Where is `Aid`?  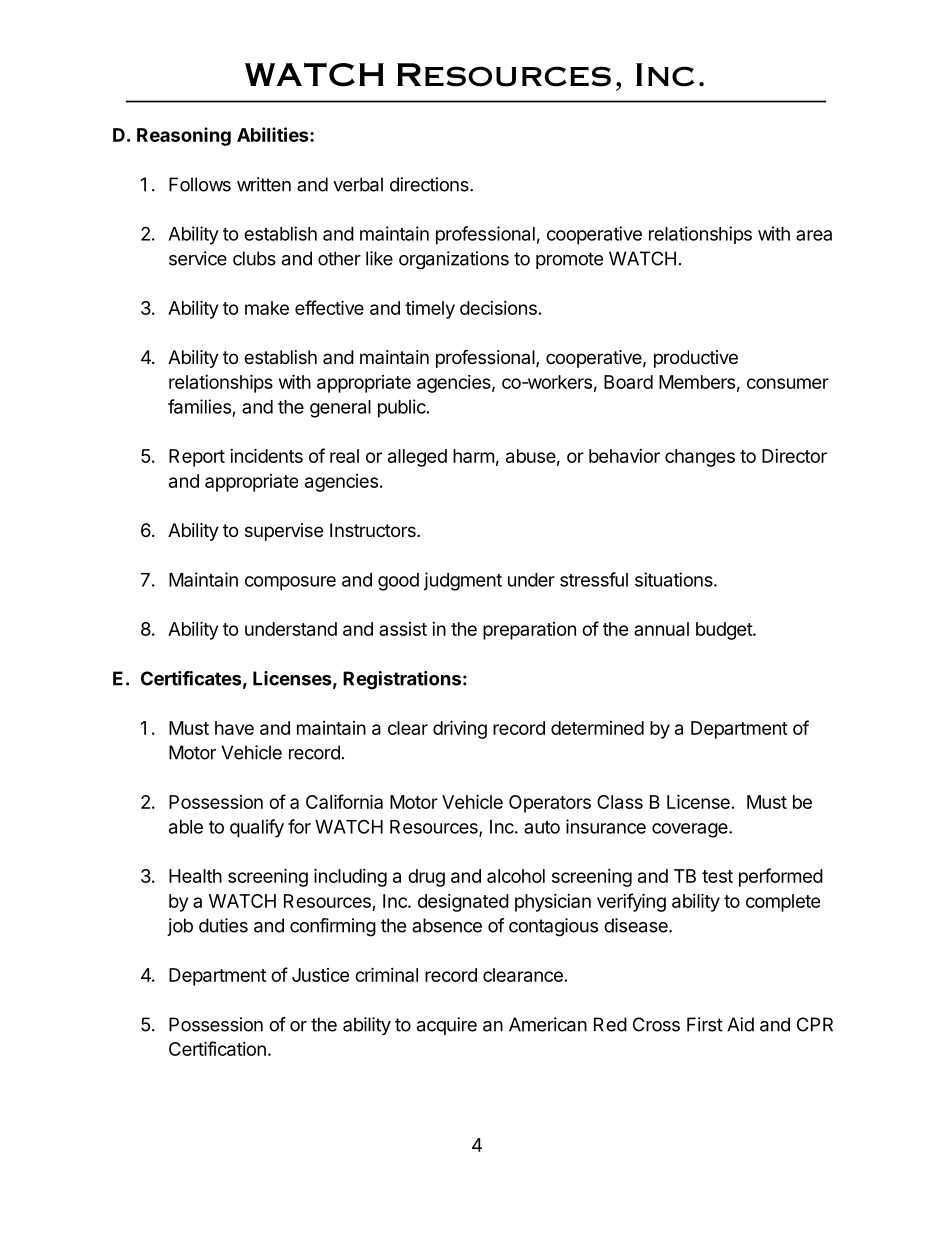
Aid is located at coordinates (740, 1024).
